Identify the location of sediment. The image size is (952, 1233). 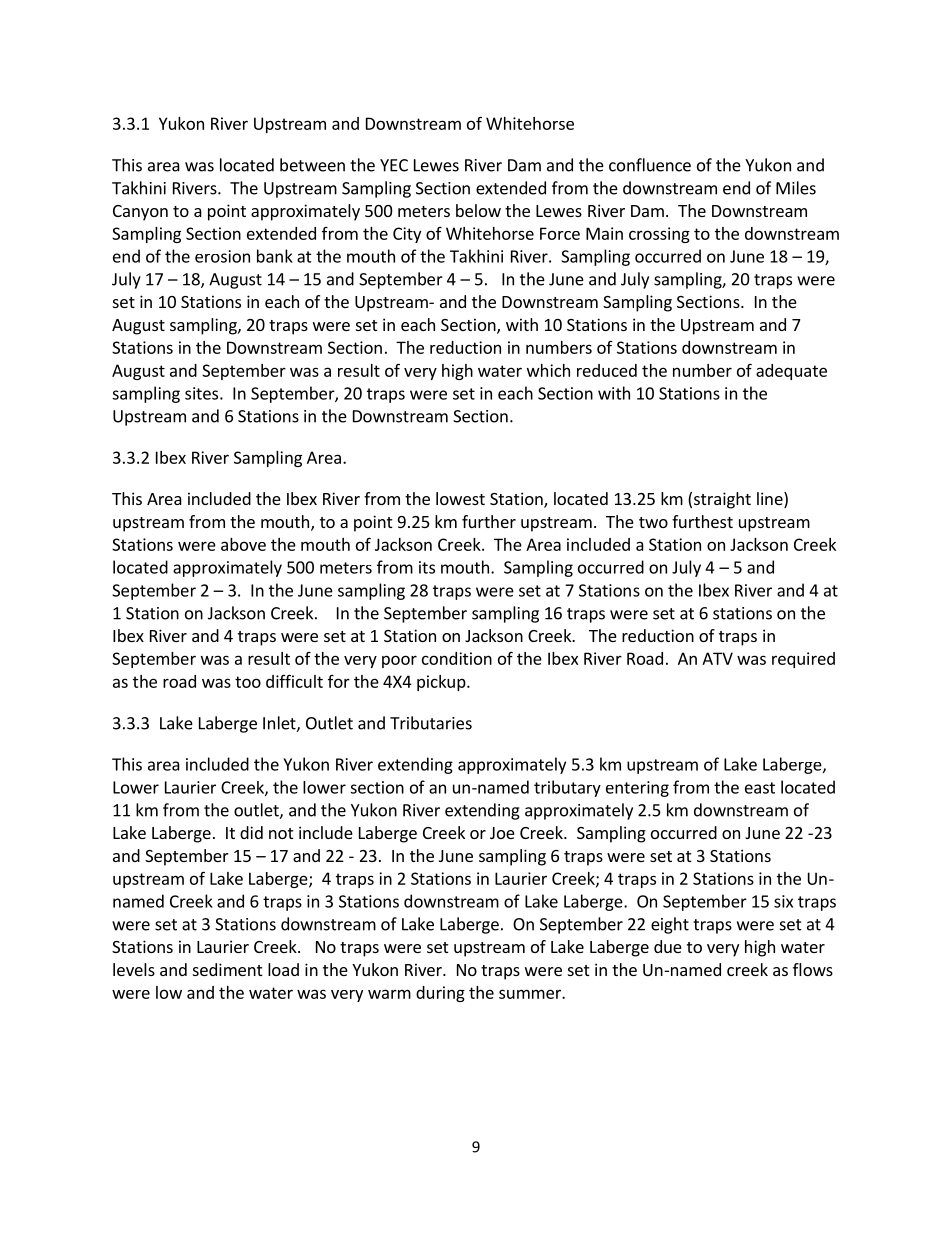
(227, 969).
